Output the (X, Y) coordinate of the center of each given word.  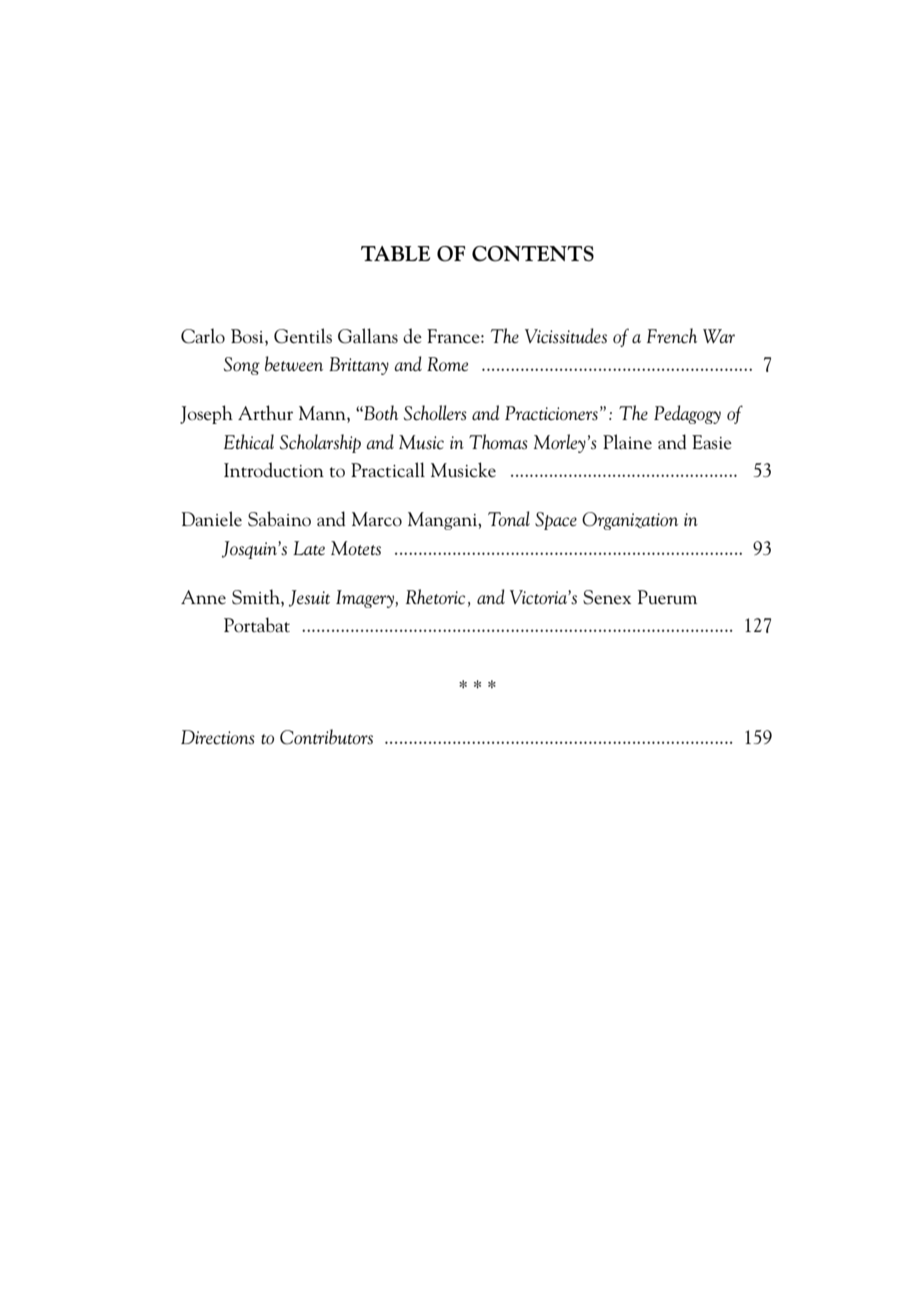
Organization (630, 521)
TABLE (395, 253)
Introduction (274, 470)
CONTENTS (533, 254)
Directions (218, 737)
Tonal (509, 518)
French (672, 336)
